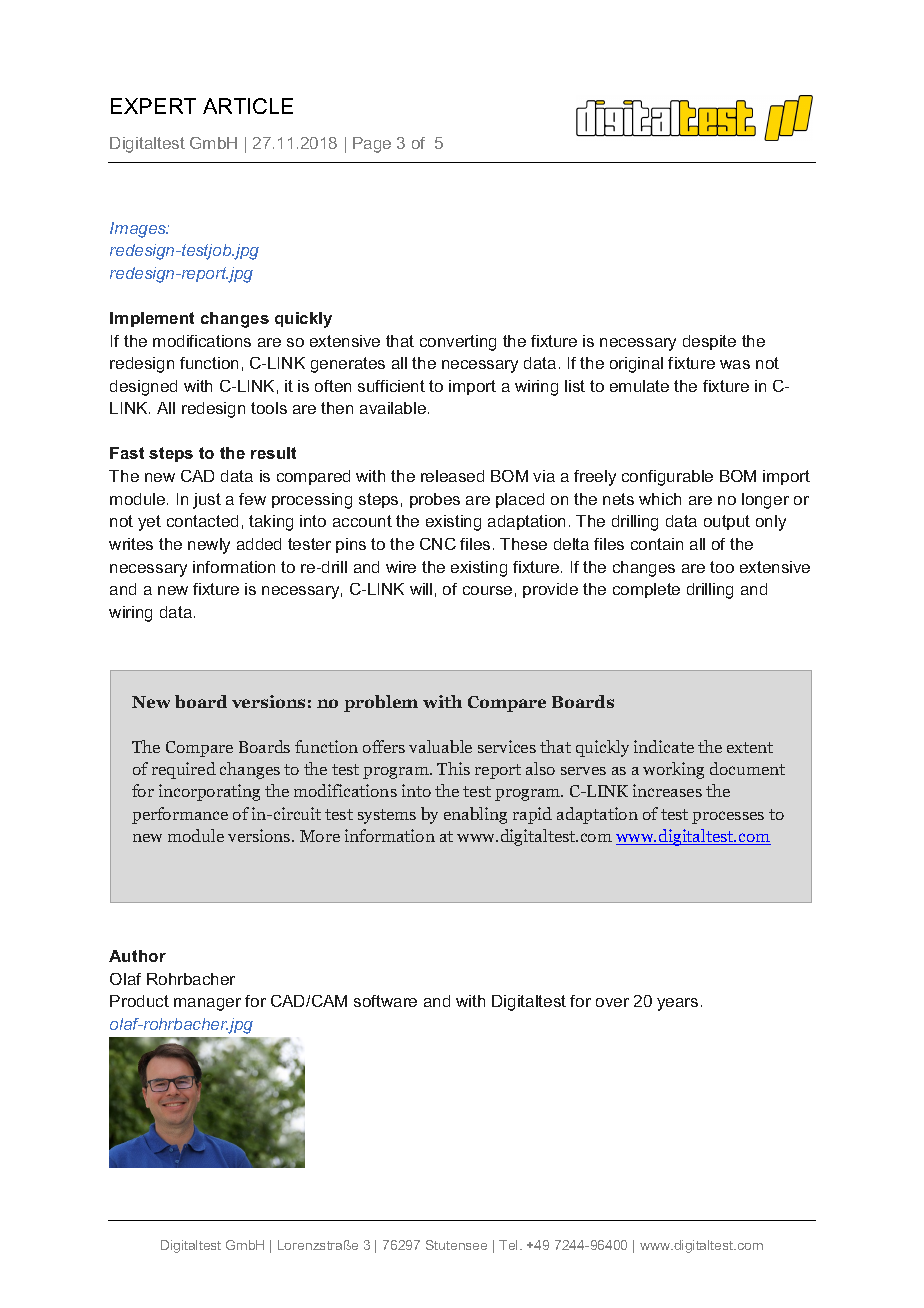  Describe the element at coordinates (435, 500) in the screenshot. I see `probes` at that location.
